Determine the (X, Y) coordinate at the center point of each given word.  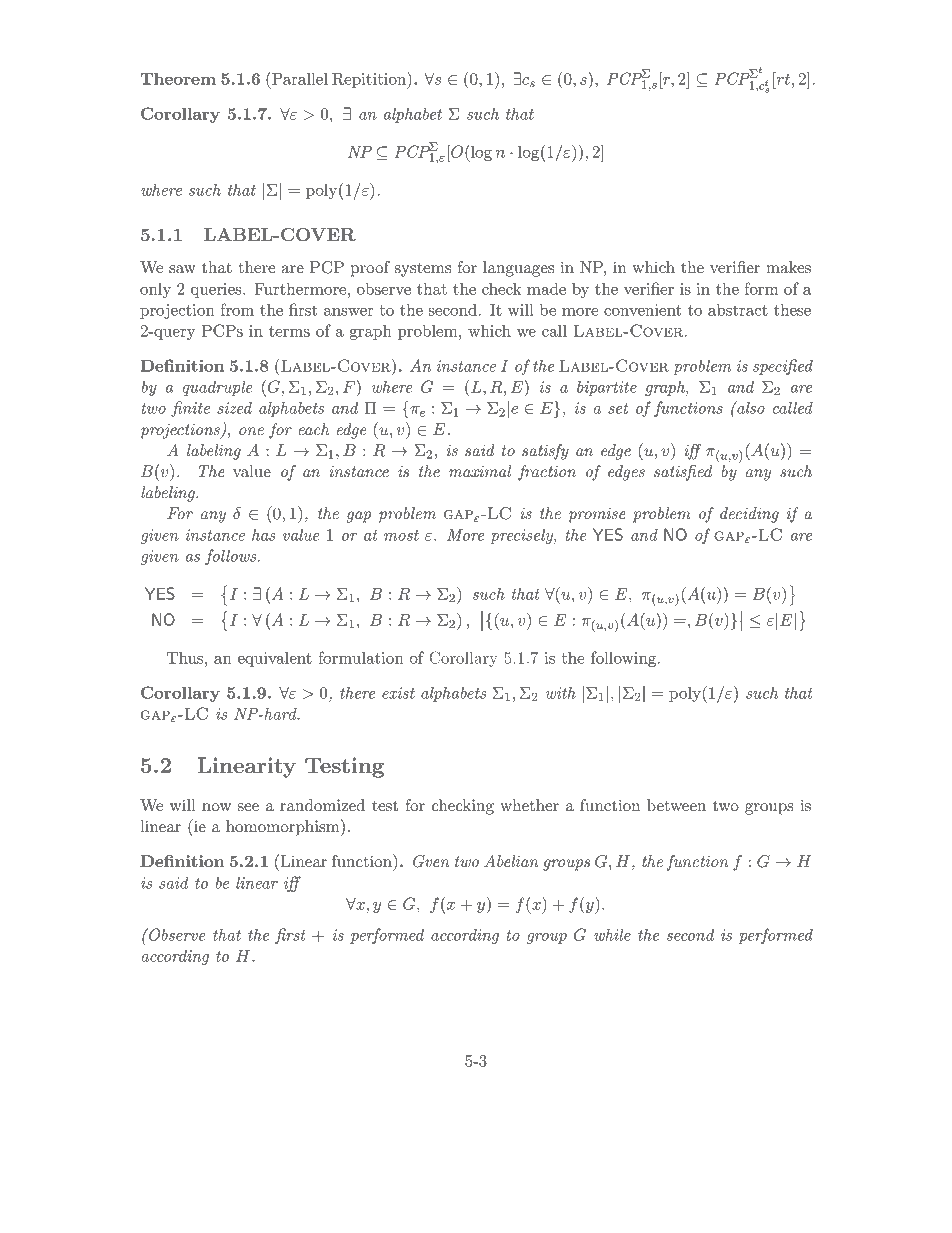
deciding (749, 515)
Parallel (299, 78)
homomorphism (284, 827)
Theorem (178, 78)
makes (788, 267)
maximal (480, 471)
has (264, 534)
